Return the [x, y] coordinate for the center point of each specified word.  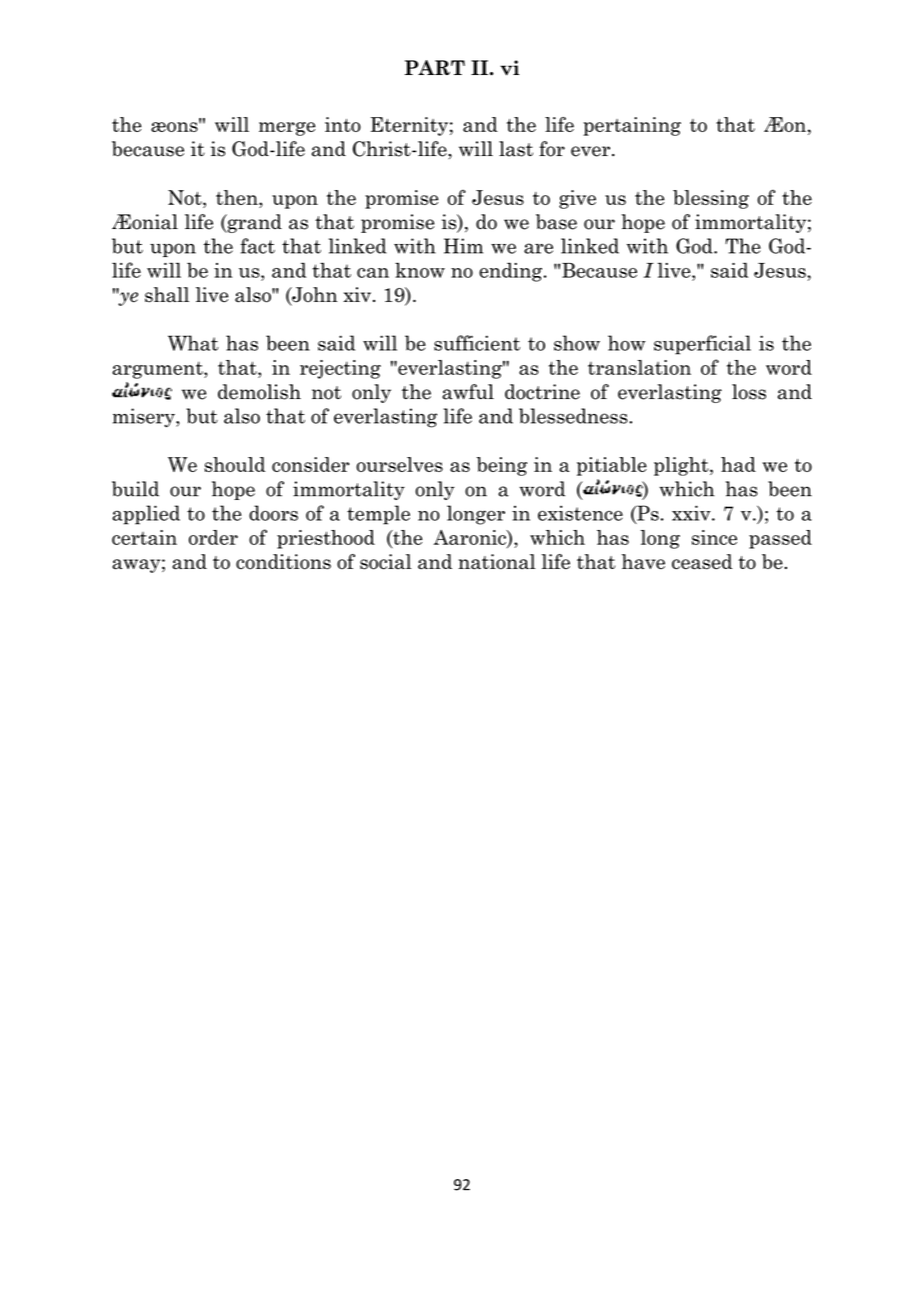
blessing [711, 199]
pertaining [632, 126]
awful [468, 392]
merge [287, 129]
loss [749, 392]
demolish [259, 392]
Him [463, 246]
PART [435, 67]
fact [258, 246]
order [213, 537]
